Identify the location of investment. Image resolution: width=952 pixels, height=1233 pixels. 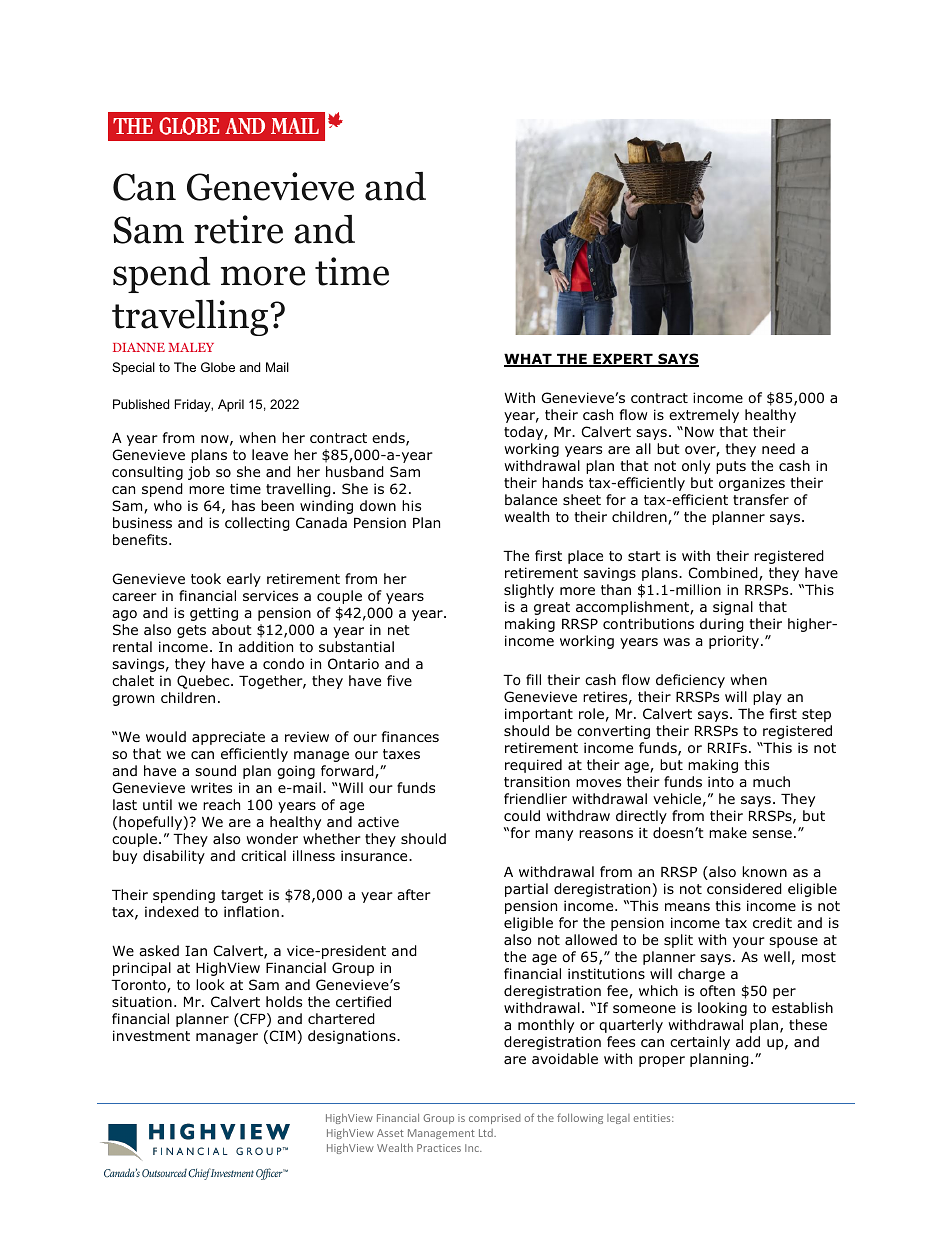
(151, 1035).
